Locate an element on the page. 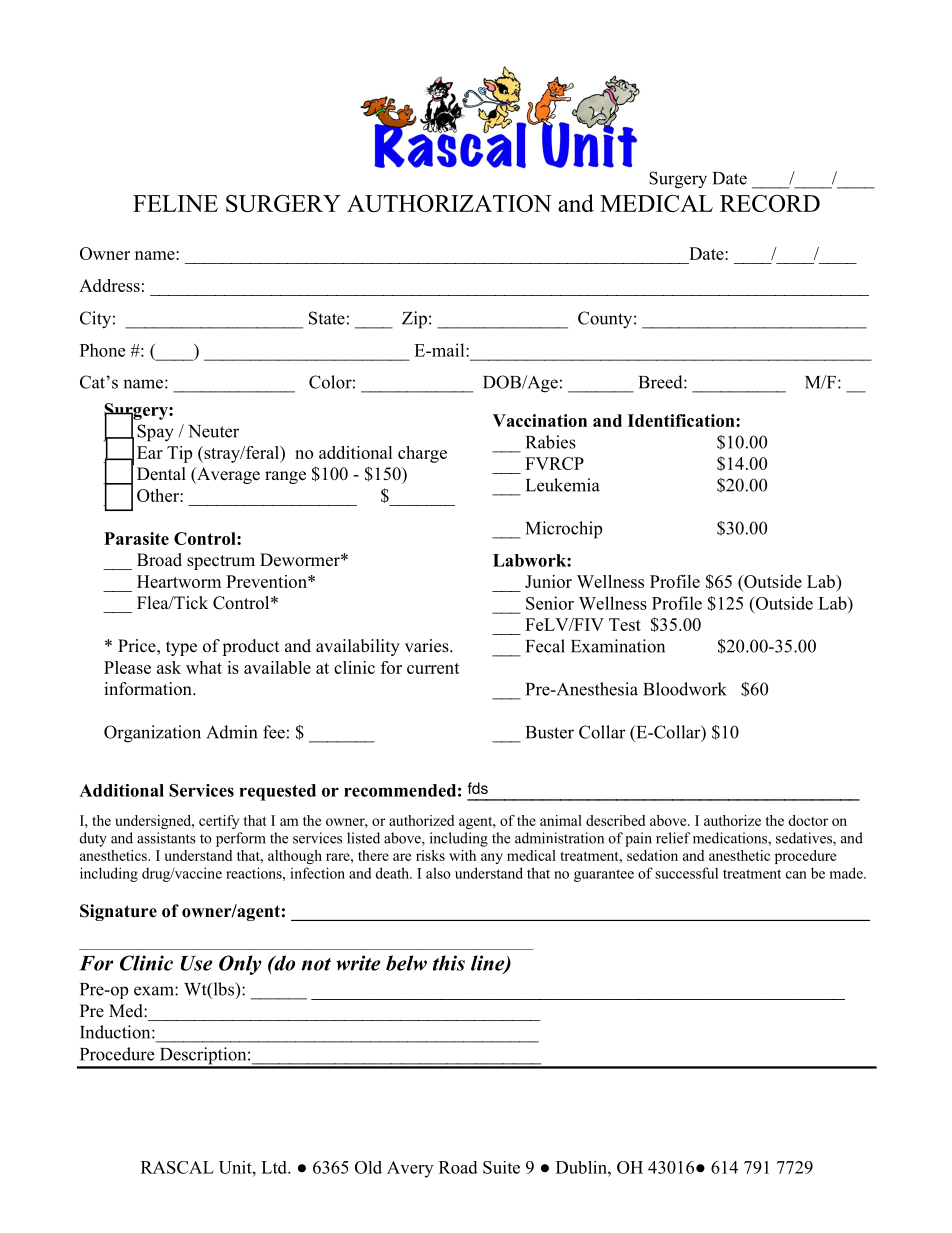  RASCAL is located at coordinates (177, 1167).
